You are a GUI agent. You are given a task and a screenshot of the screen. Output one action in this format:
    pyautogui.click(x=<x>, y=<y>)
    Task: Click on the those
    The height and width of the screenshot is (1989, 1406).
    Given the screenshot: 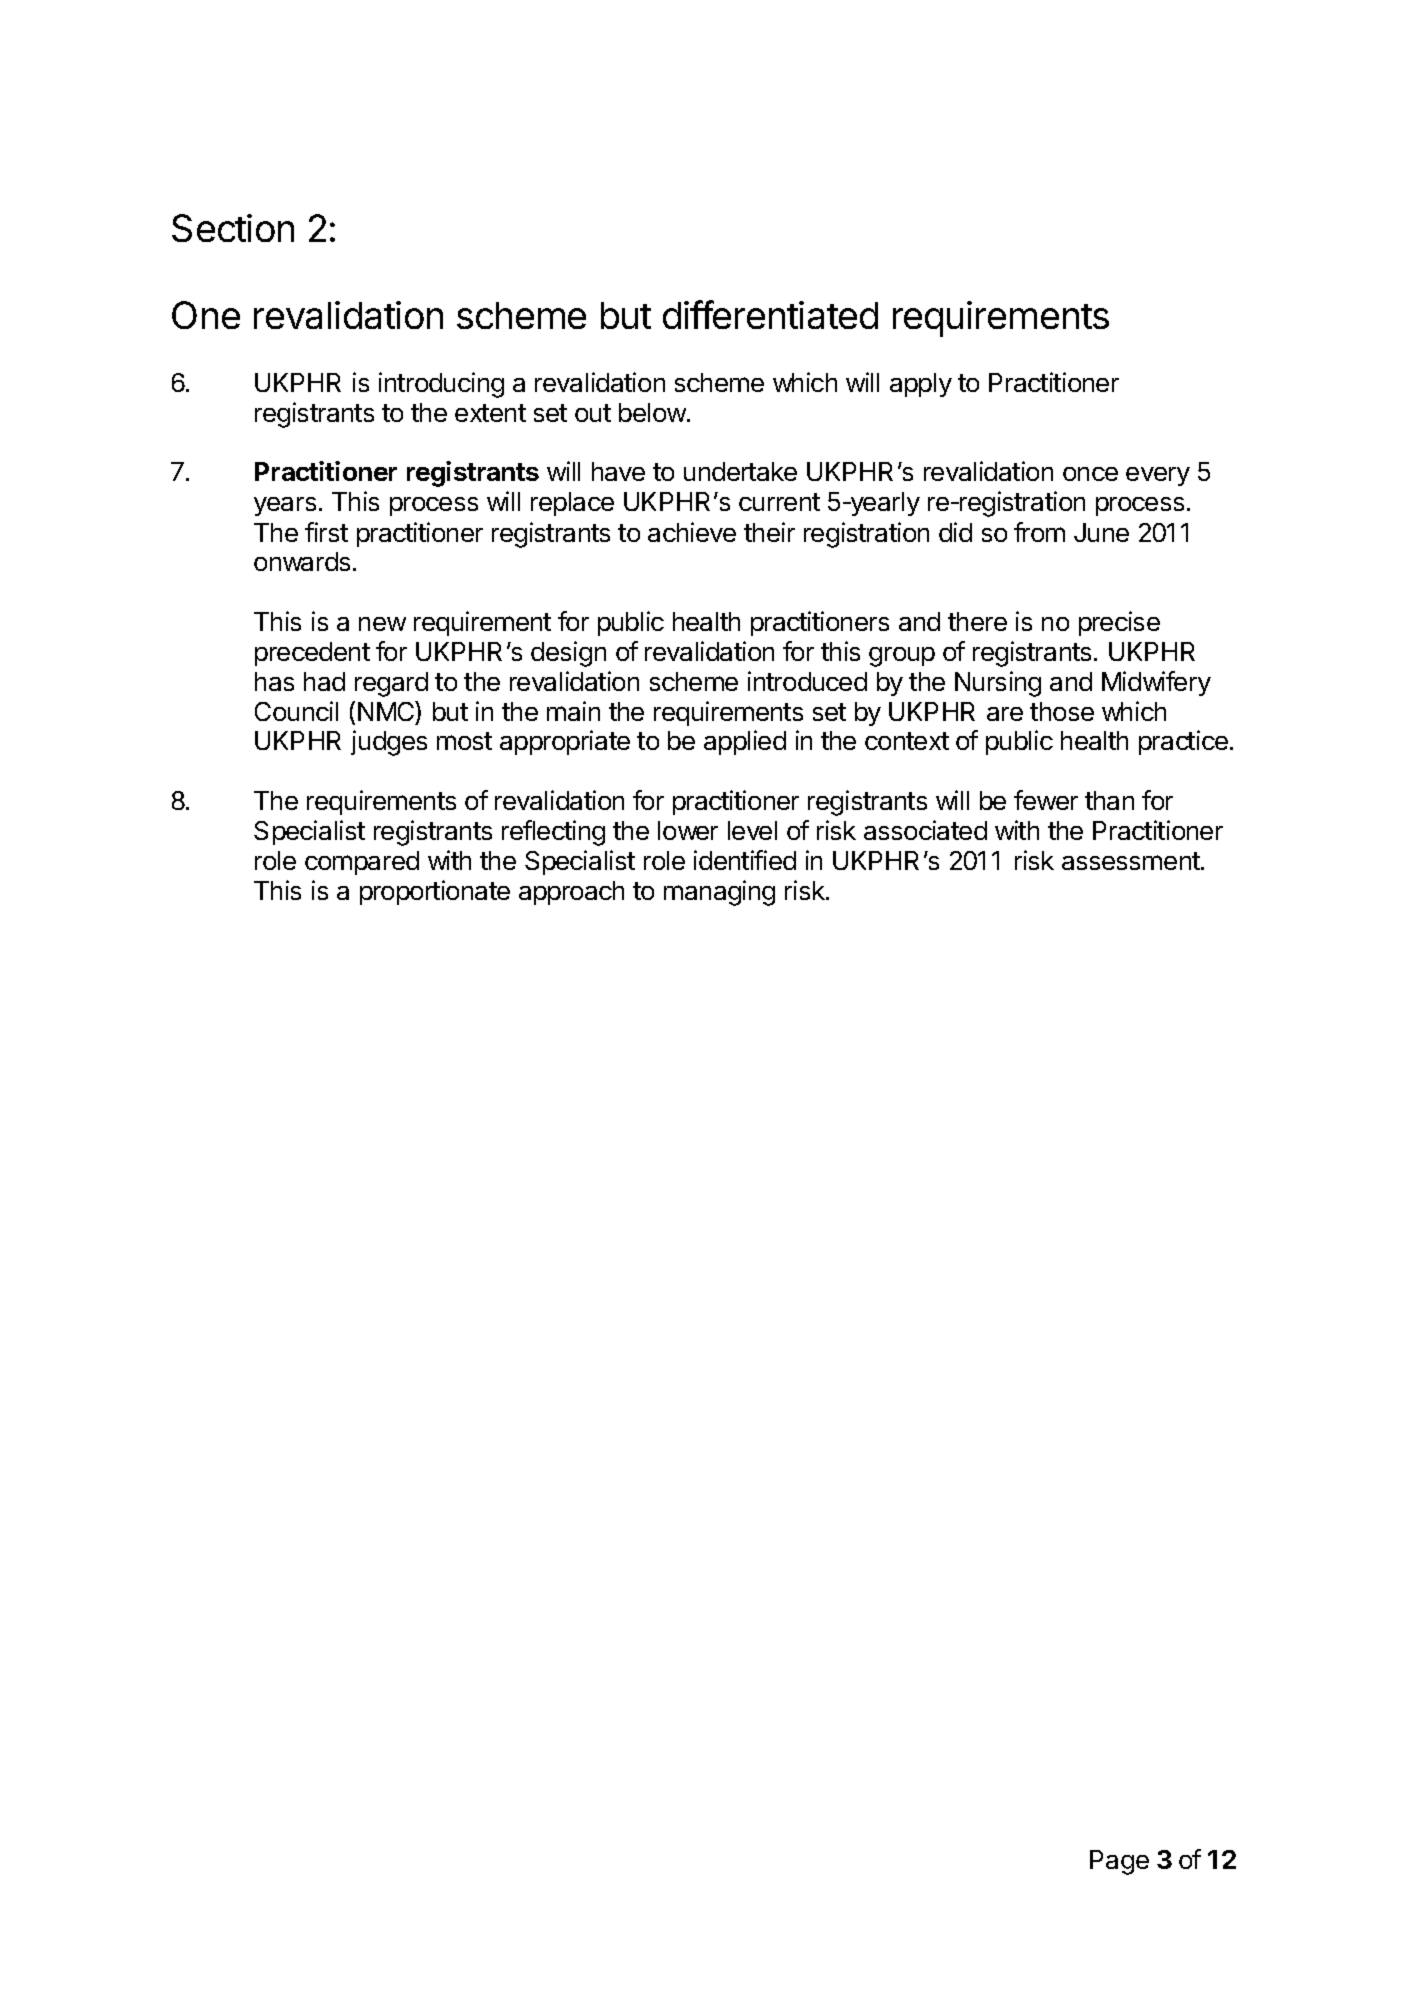 What is the action you would take?
    pyautogui.click(x=1062, y=711)
